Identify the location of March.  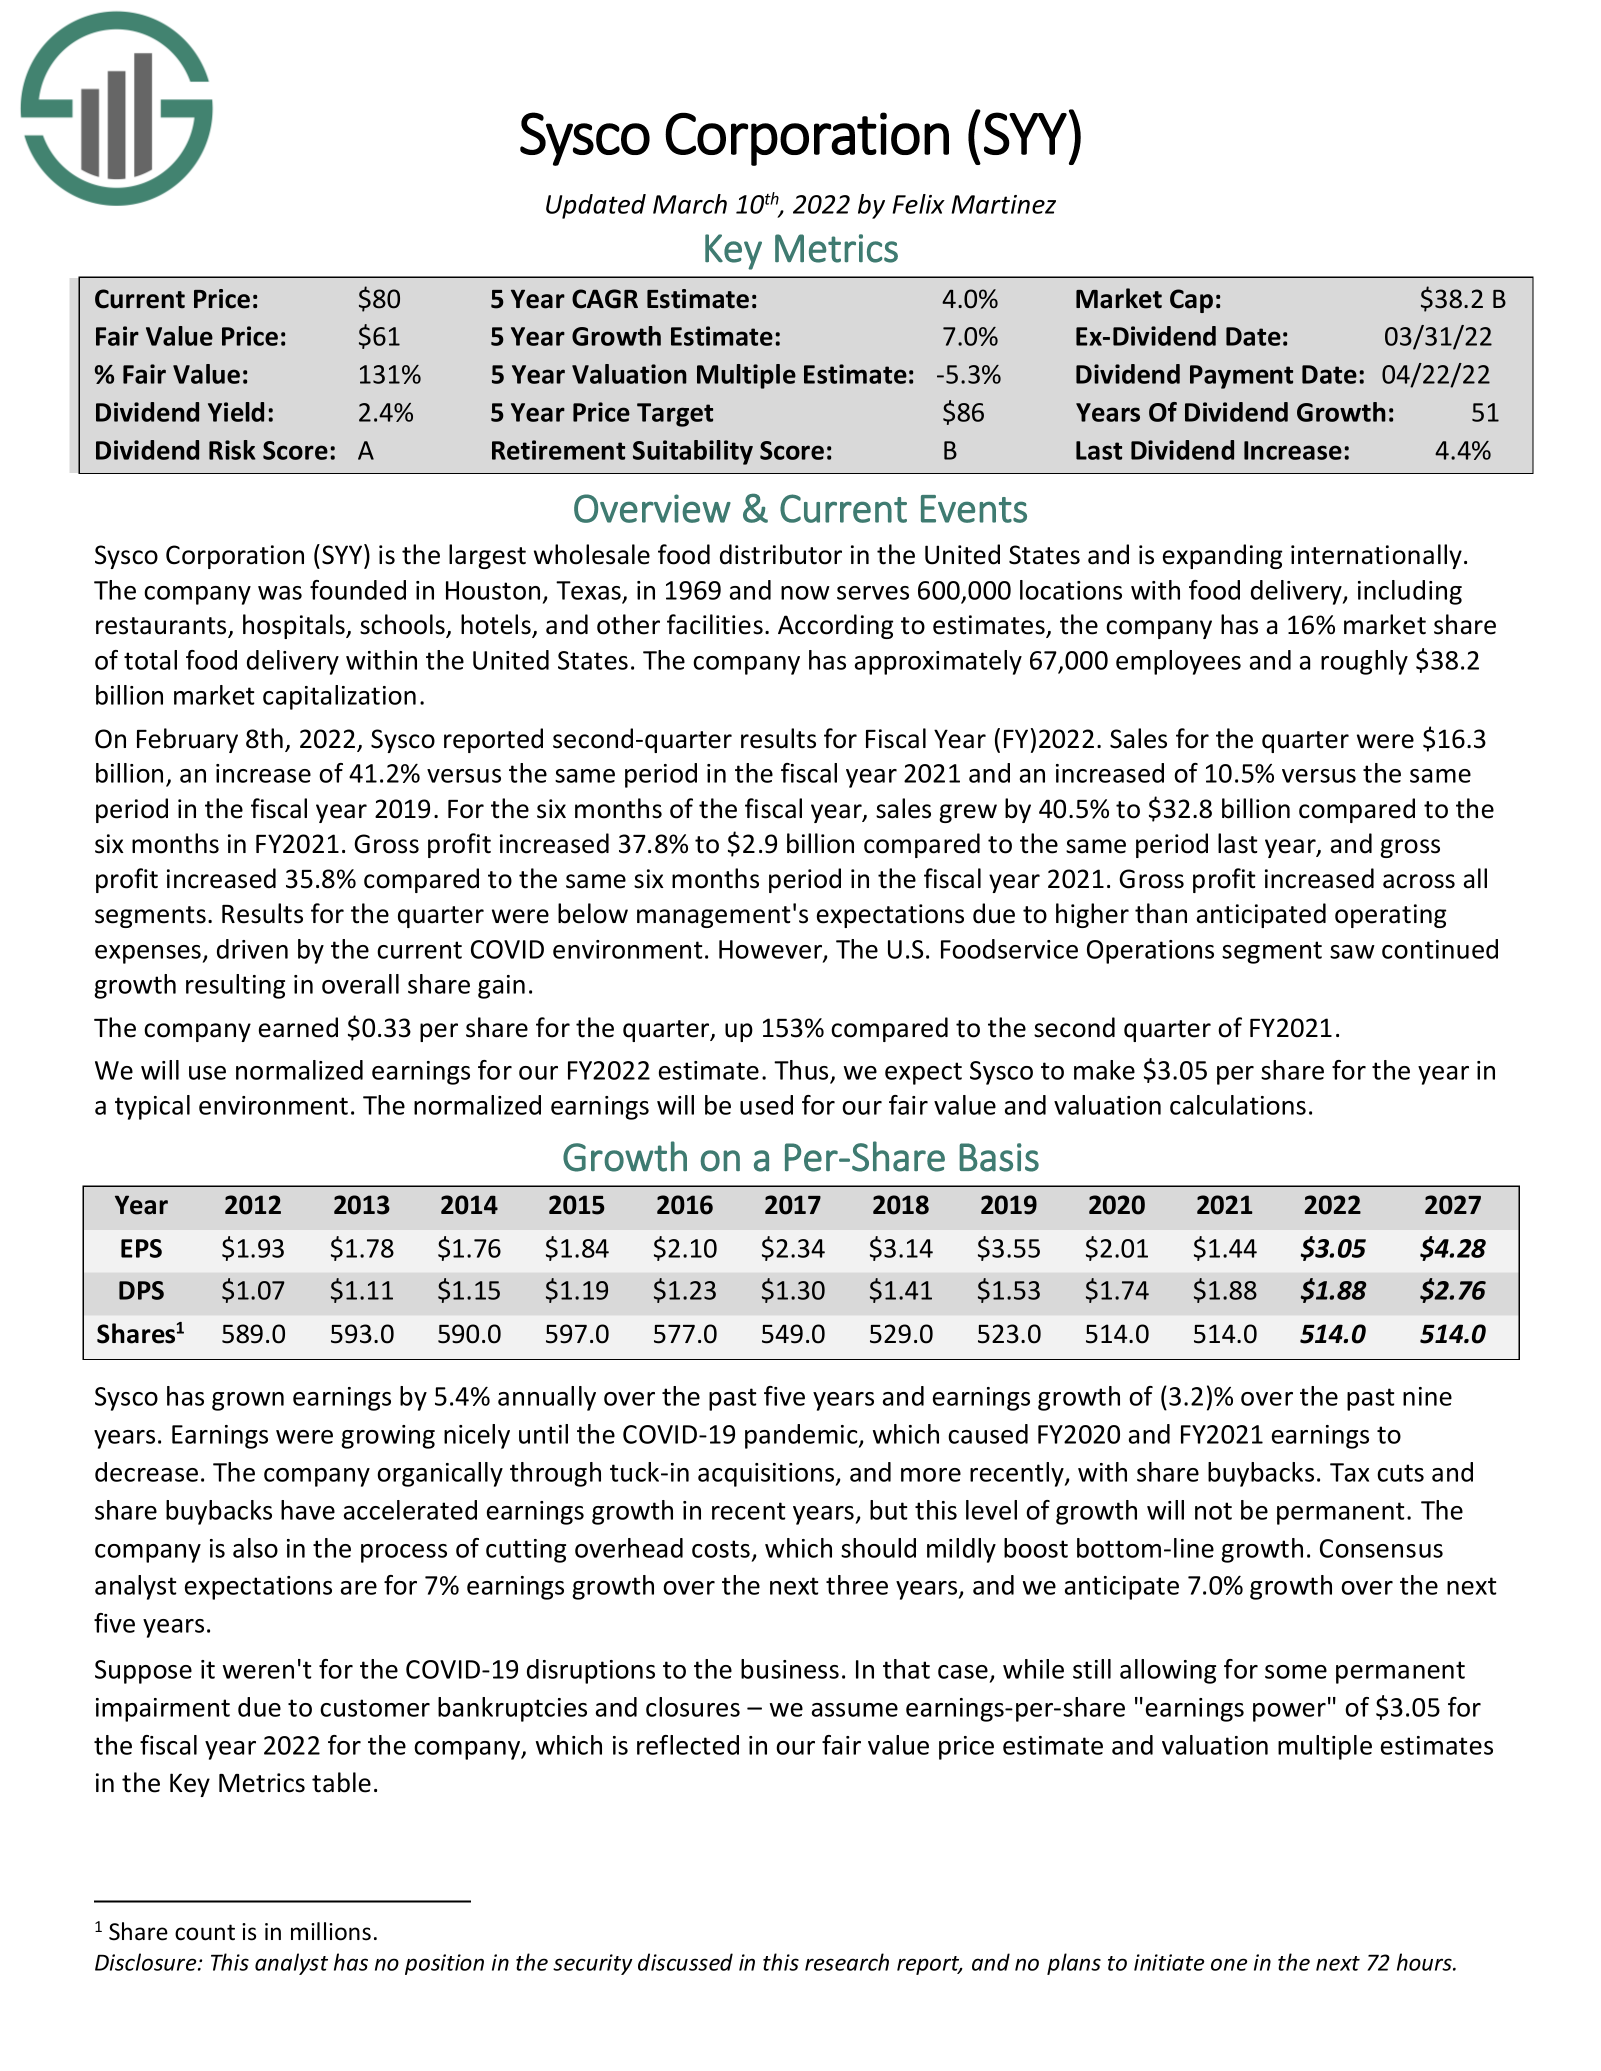
(690, 204).
